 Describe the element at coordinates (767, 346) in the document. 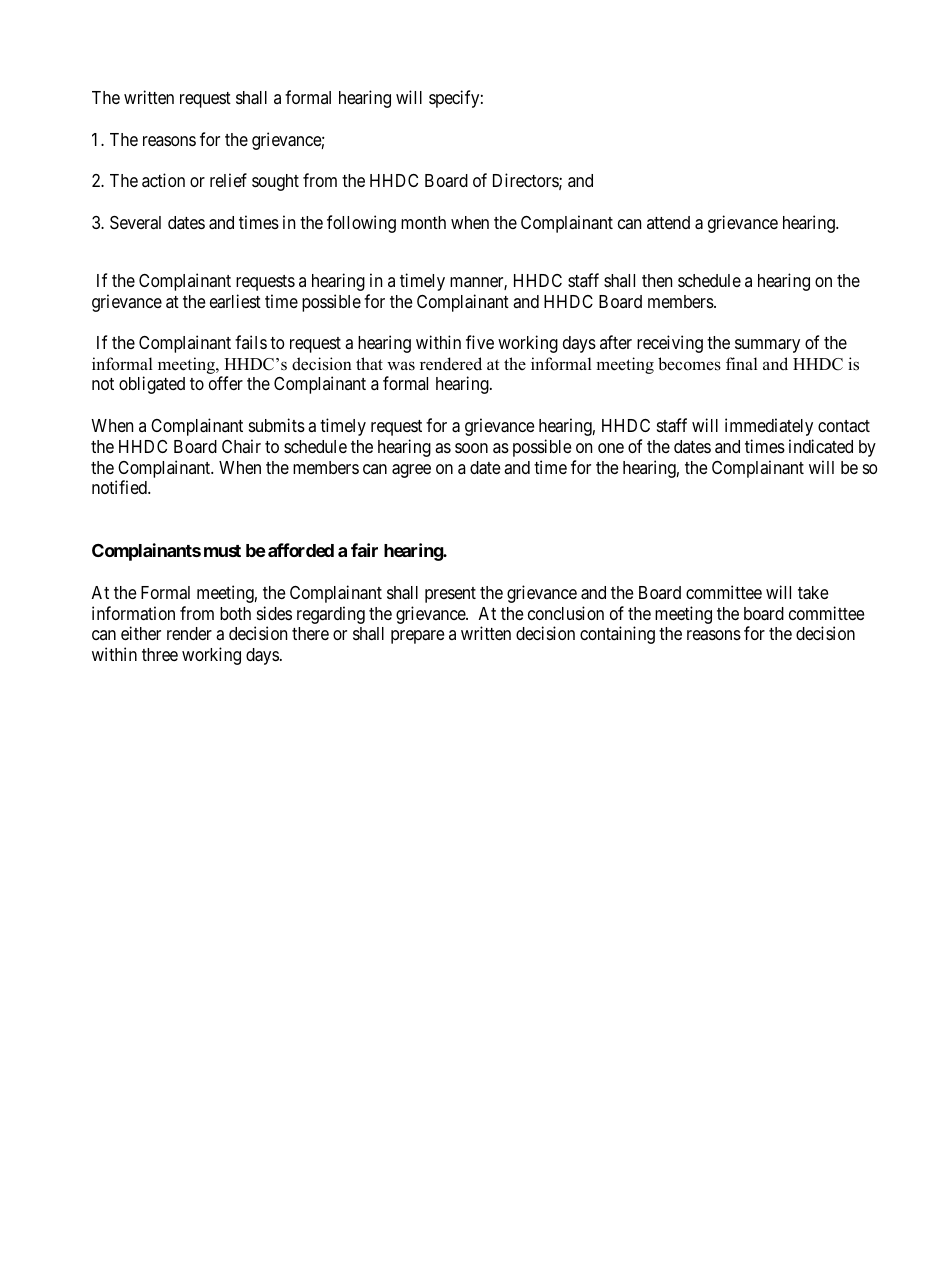

I see `summary` at that location.
